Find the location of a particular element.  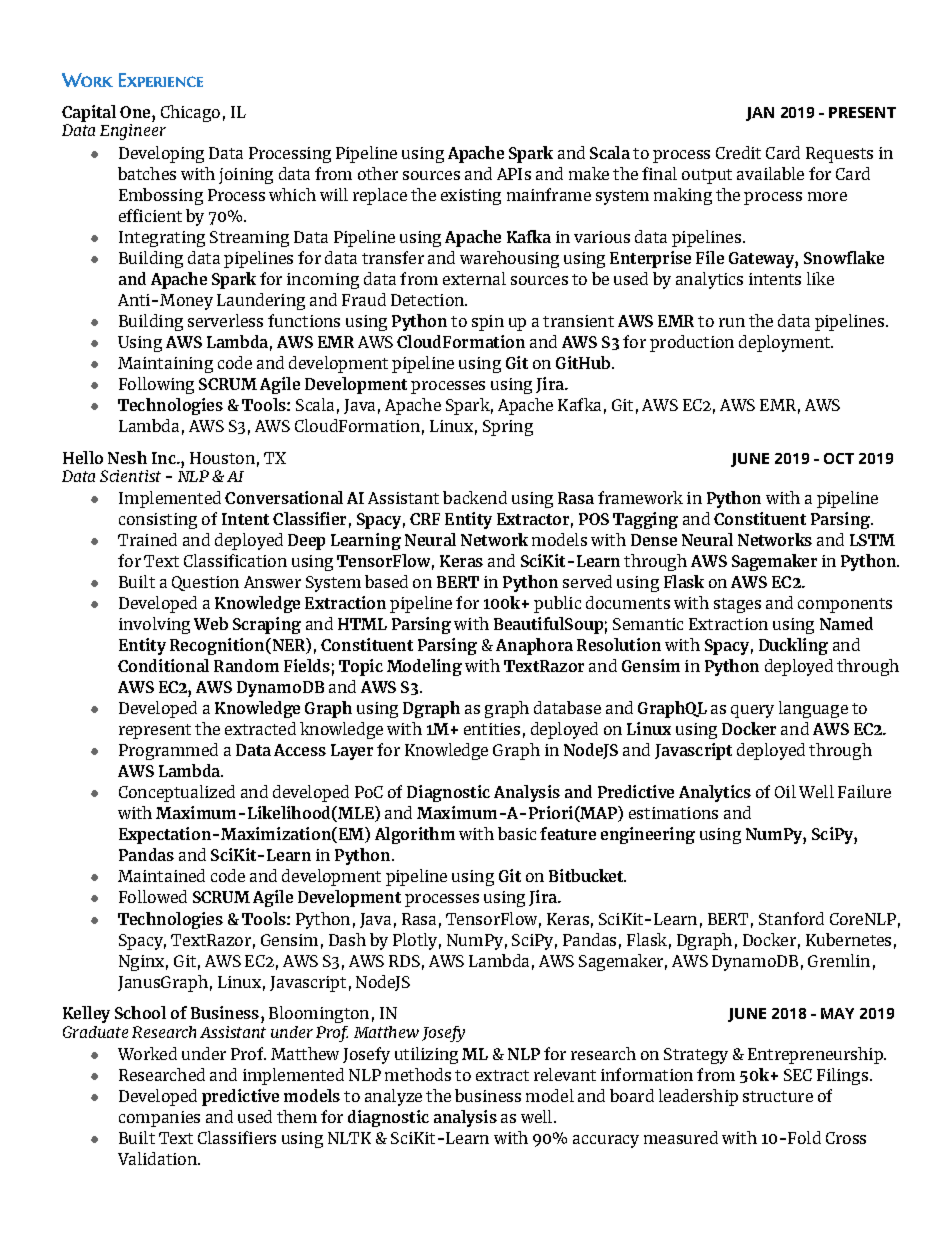

analyze is located at coordinates (393, 1097).
